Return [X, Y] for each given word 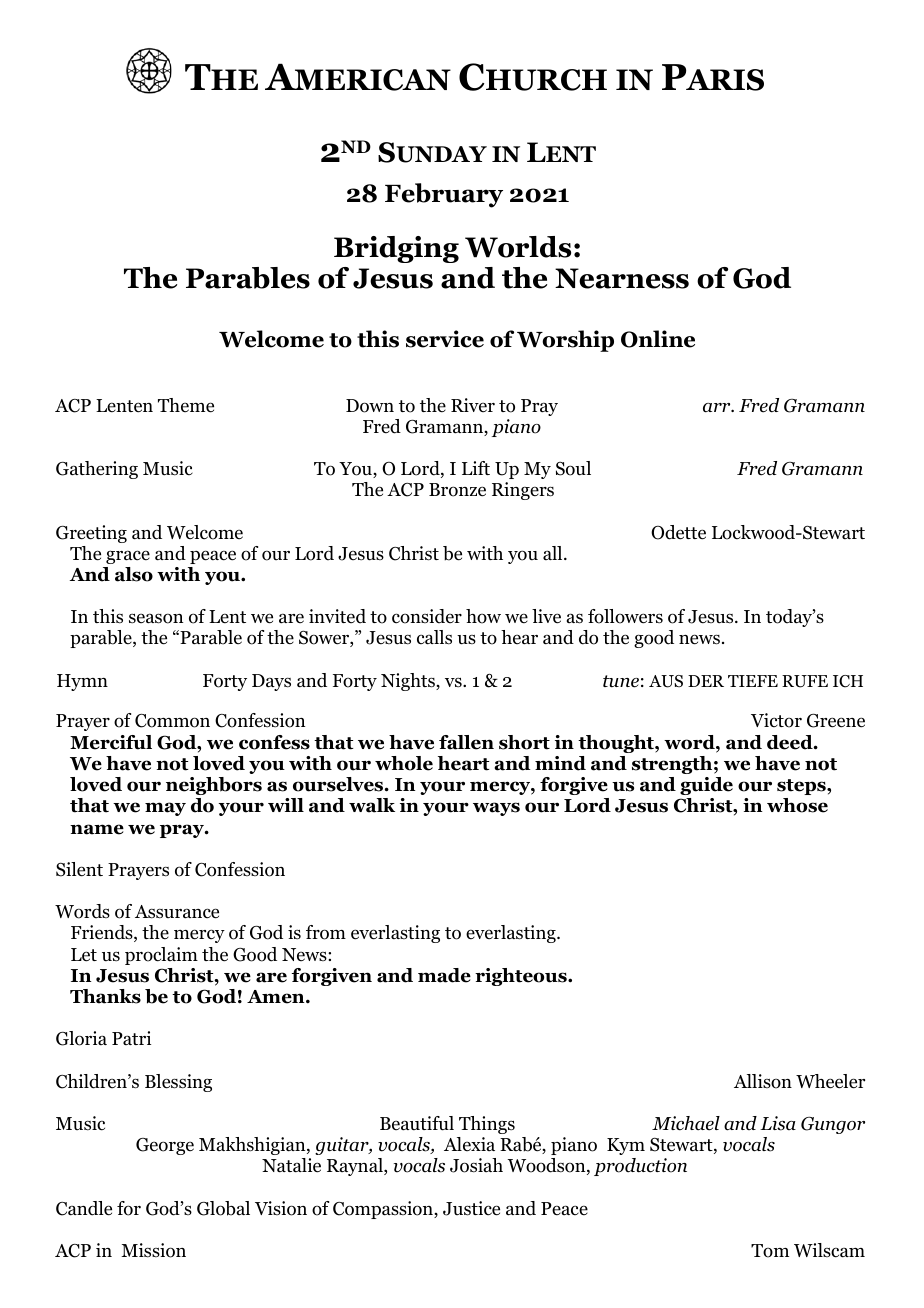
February [444, 195]
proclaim [161, 956]
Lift [476, 468]
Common [172, 721]
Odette [678, 532]
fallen [466, 742]
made [444, 975]
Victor [776, 720]
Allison [763, 1081]
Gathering [97, 470]
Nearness [622, 278]
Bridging [396, 249]
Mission [153, 1250]
